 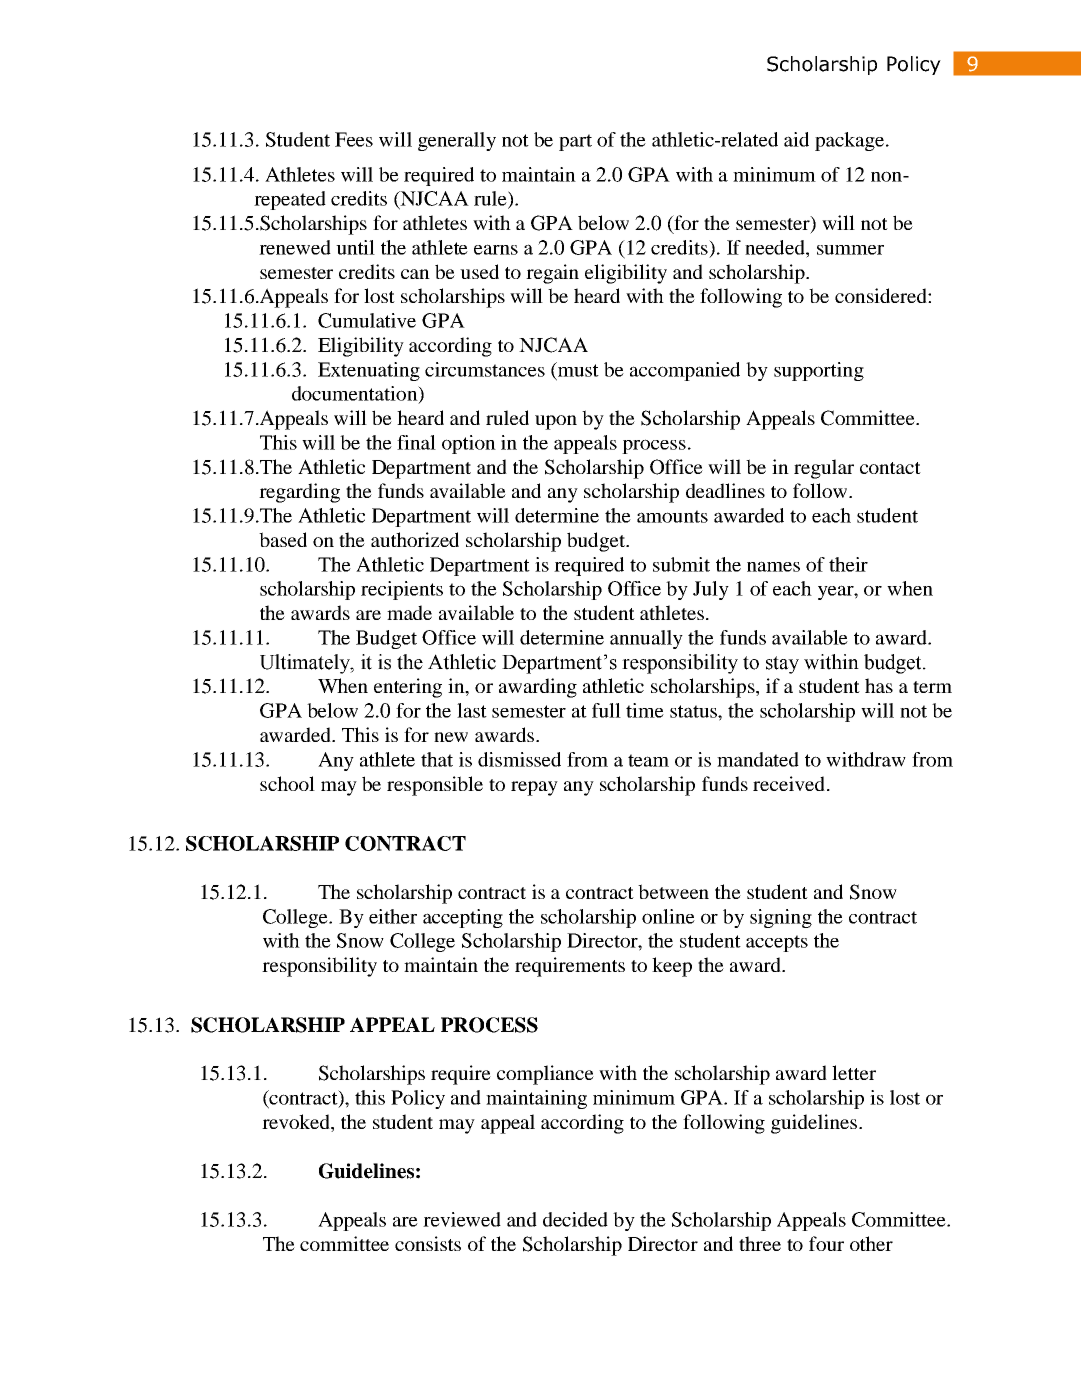 I want to click on consists, so click(x=428, y=1243).
